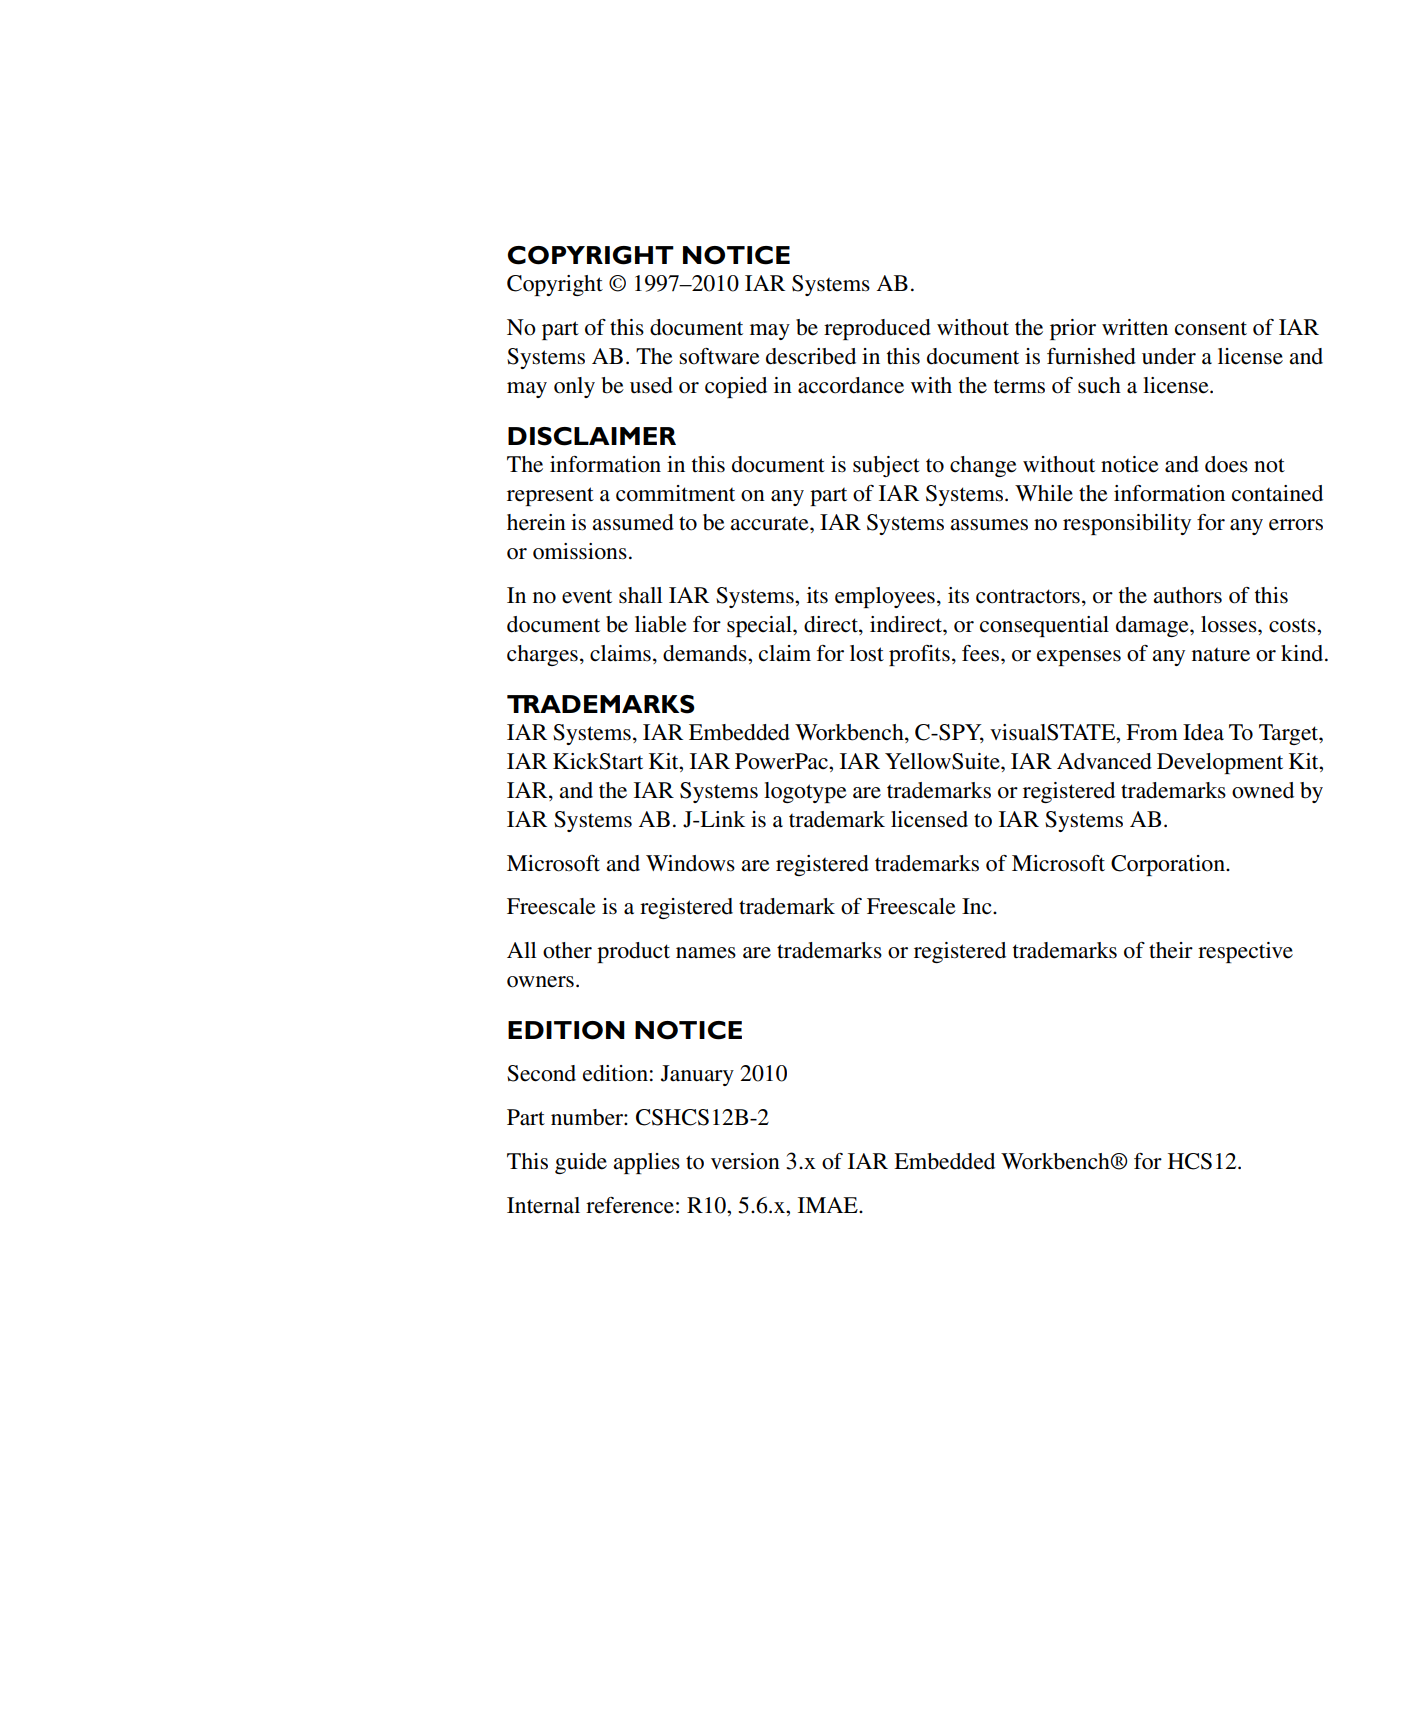  Describe the element at coordinates (706, 653) in the image. I see `demands` at that location.
